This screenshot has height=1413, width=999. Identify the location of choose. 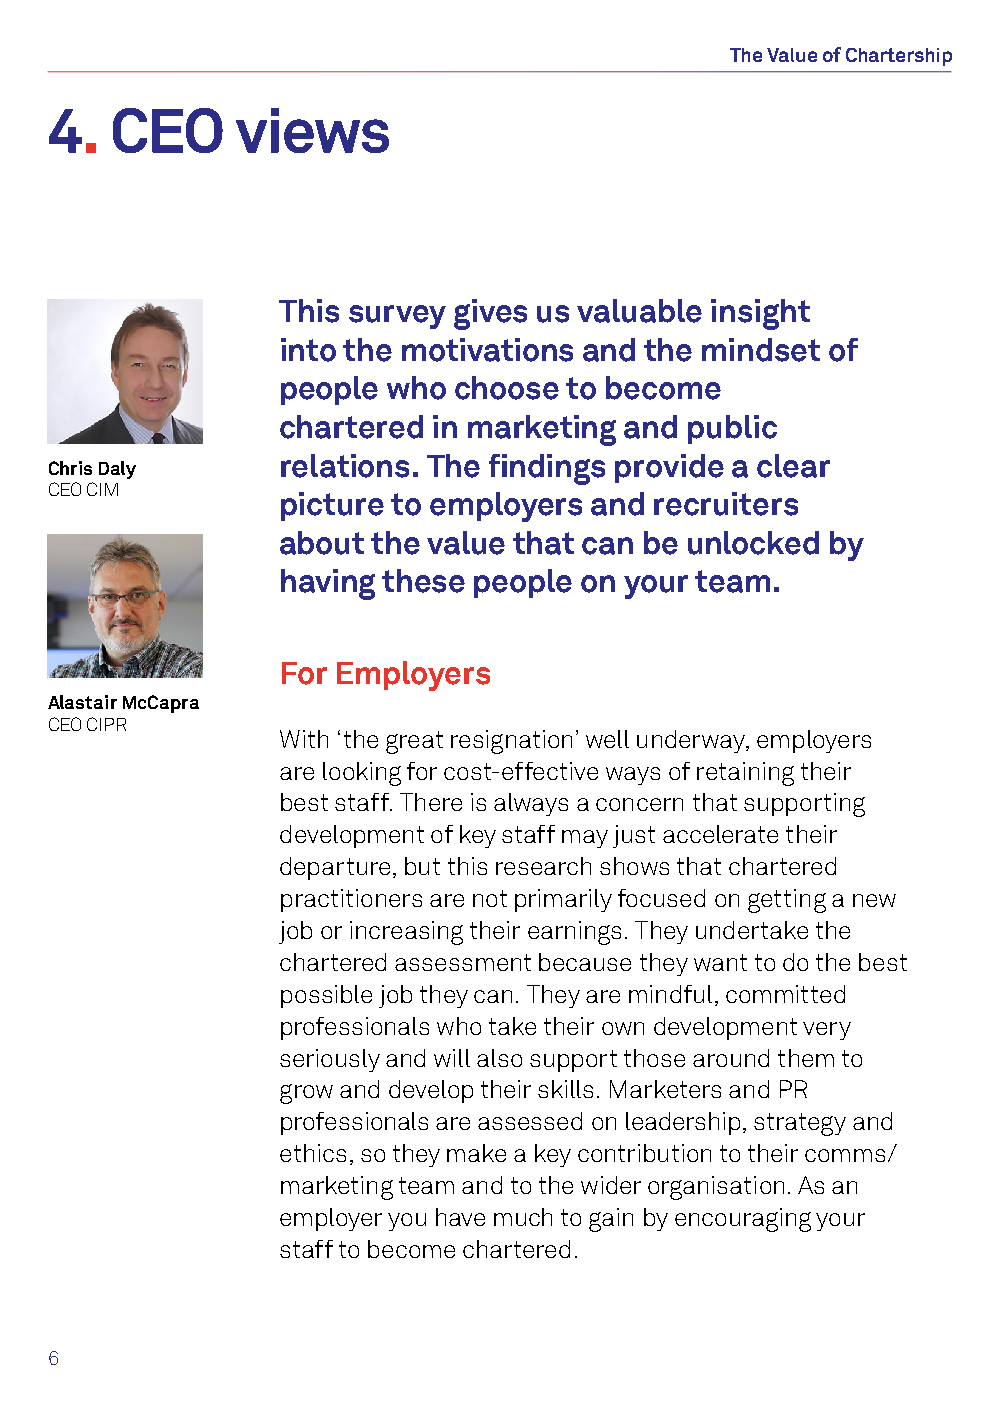
(507, 388).
